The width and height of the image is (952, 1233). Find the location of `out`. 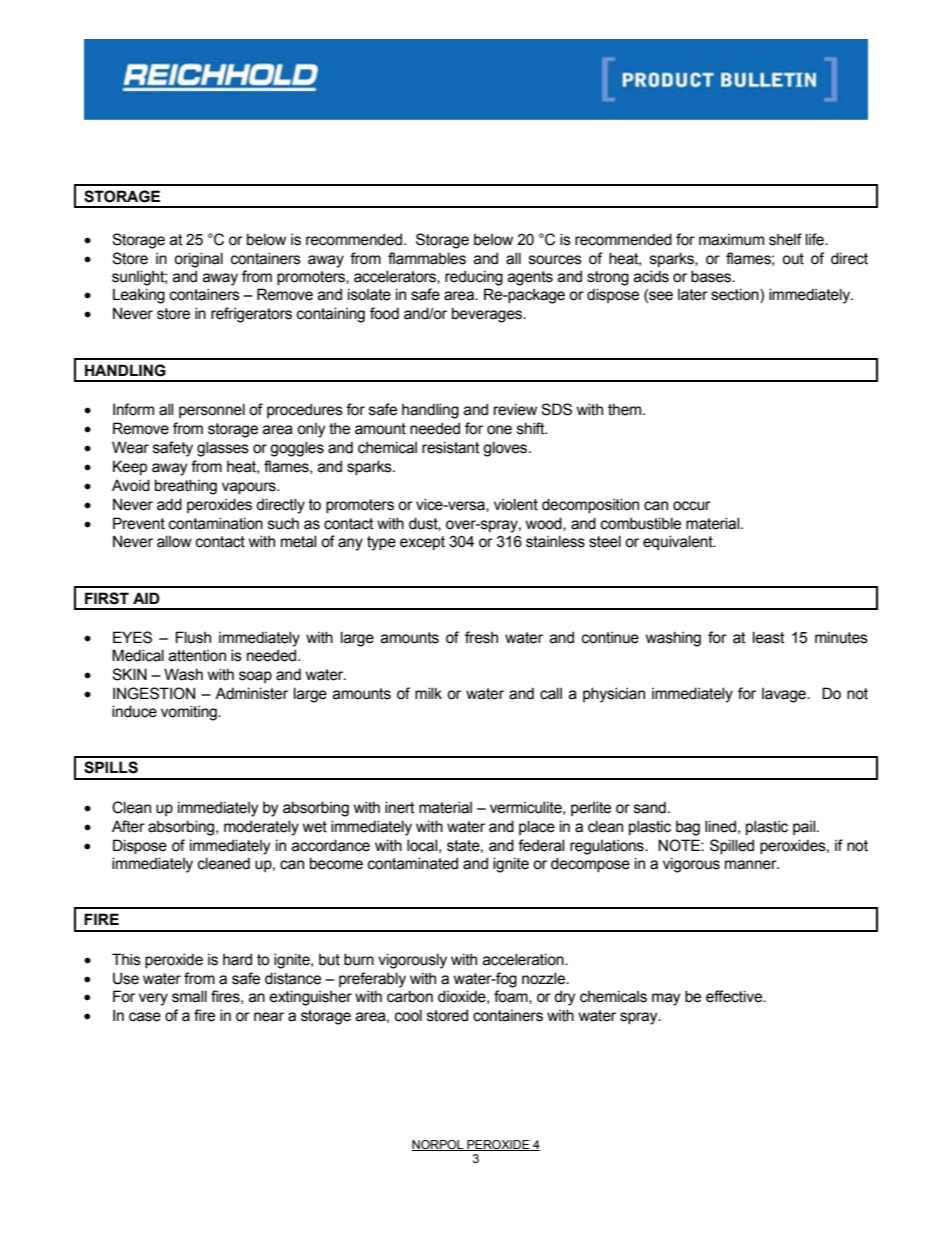

out is located at coordinates (793, 259).
